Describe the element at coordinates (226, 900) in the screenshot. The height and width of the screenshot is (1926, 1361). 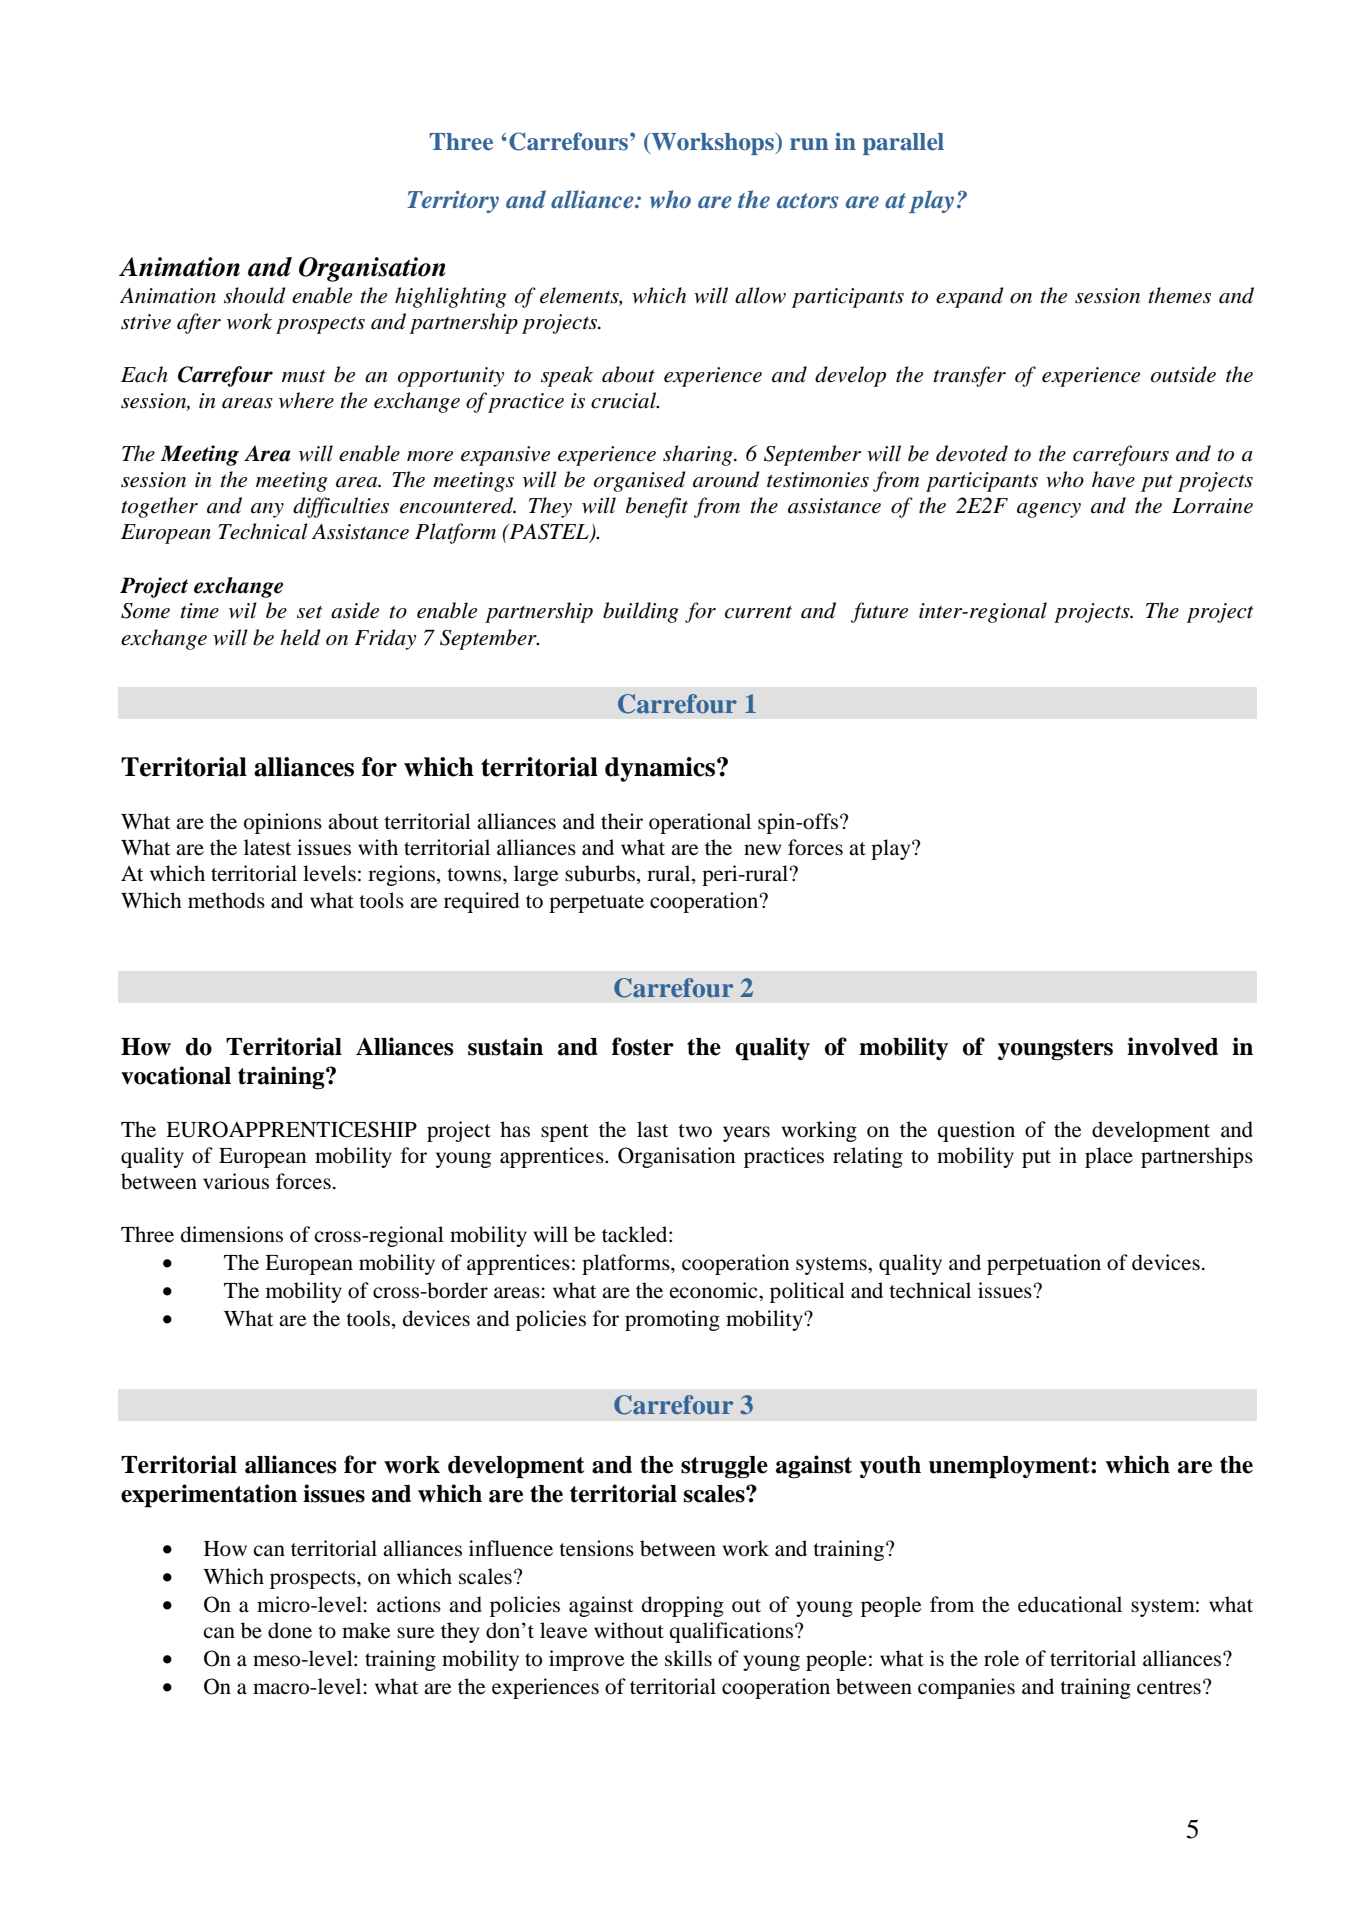
I see `methods` at that location.
